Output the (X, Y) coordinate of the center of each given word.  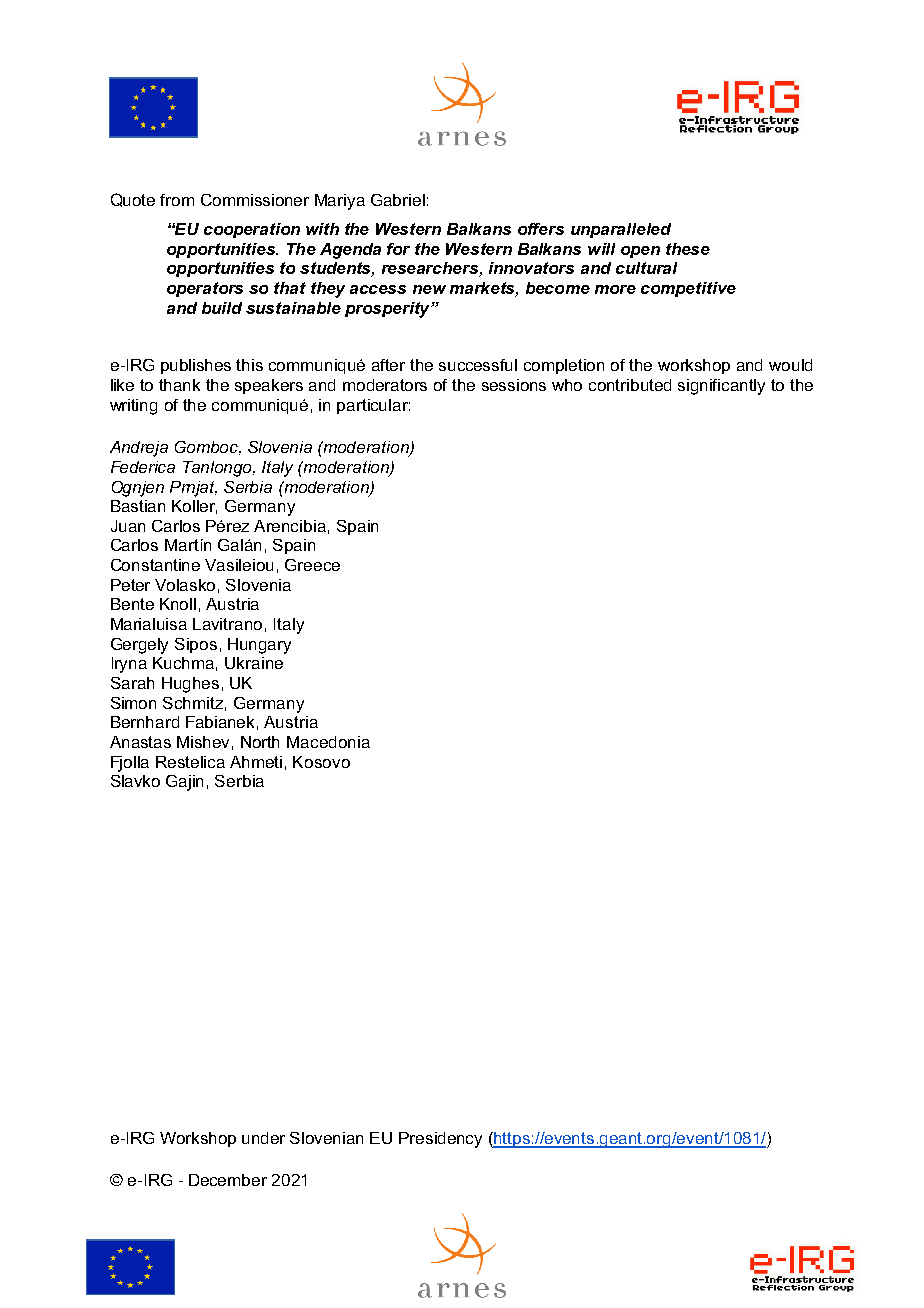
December (228, 1180)
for (398, 249)
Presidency (440, 1140)
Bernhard (145, 722)
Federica (143, 467)
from (177, 200)
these (688, 249)
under (263, 1138)
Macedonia (328, 742)
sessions (514, 385)
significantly (721, 387)
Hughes (190, 685)
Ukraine (254, 663)
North (260, 742)
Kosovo (321, 762)
